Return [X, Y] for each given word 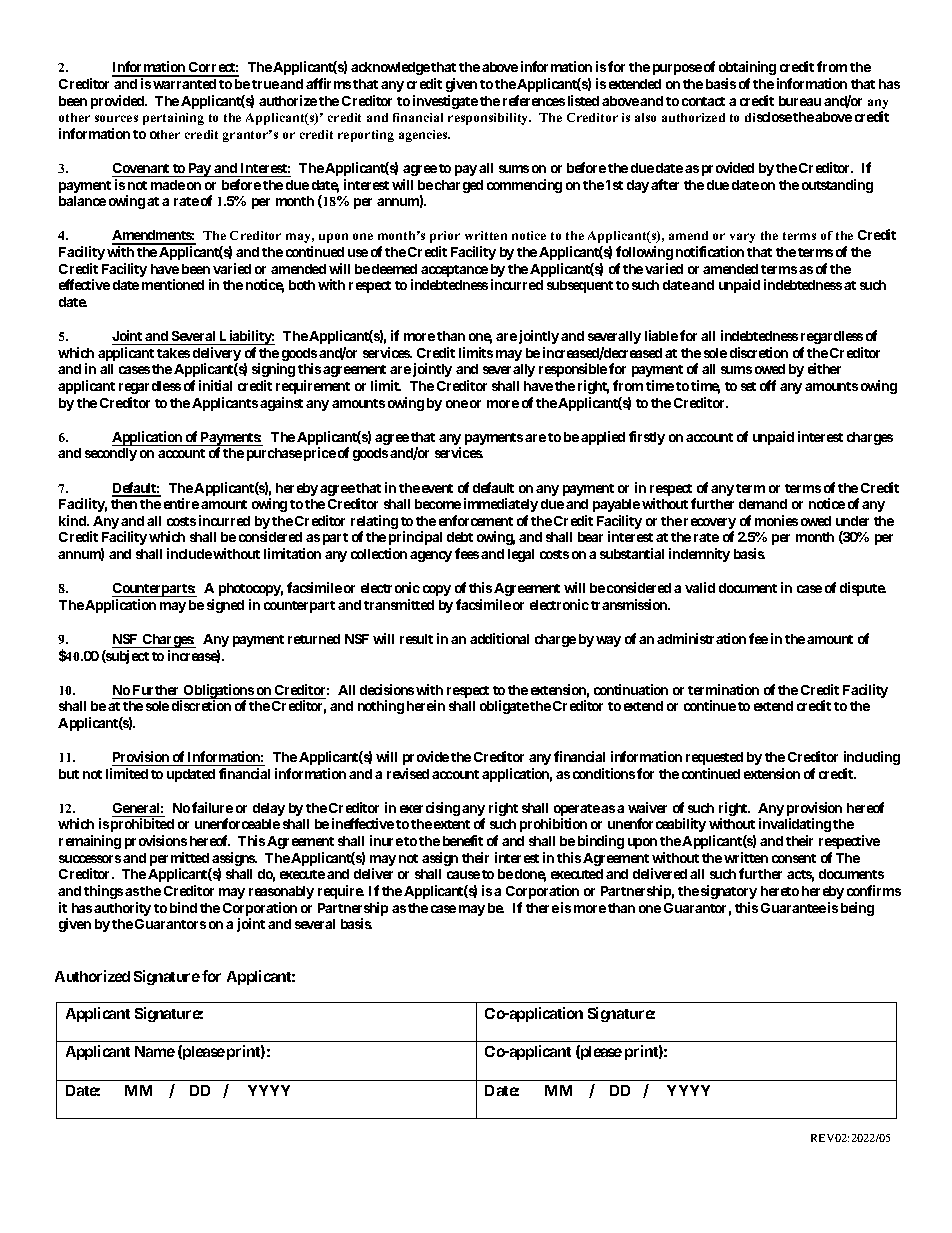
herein [426, 705]
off [768, 385]
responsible [573, 370]
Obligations [218, 692]
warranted [184, 84]
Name [155, 1051]
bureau [800, 101]
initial [215, 385]
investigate [445, 102]
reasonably [281, 892]
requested [714, 758]
